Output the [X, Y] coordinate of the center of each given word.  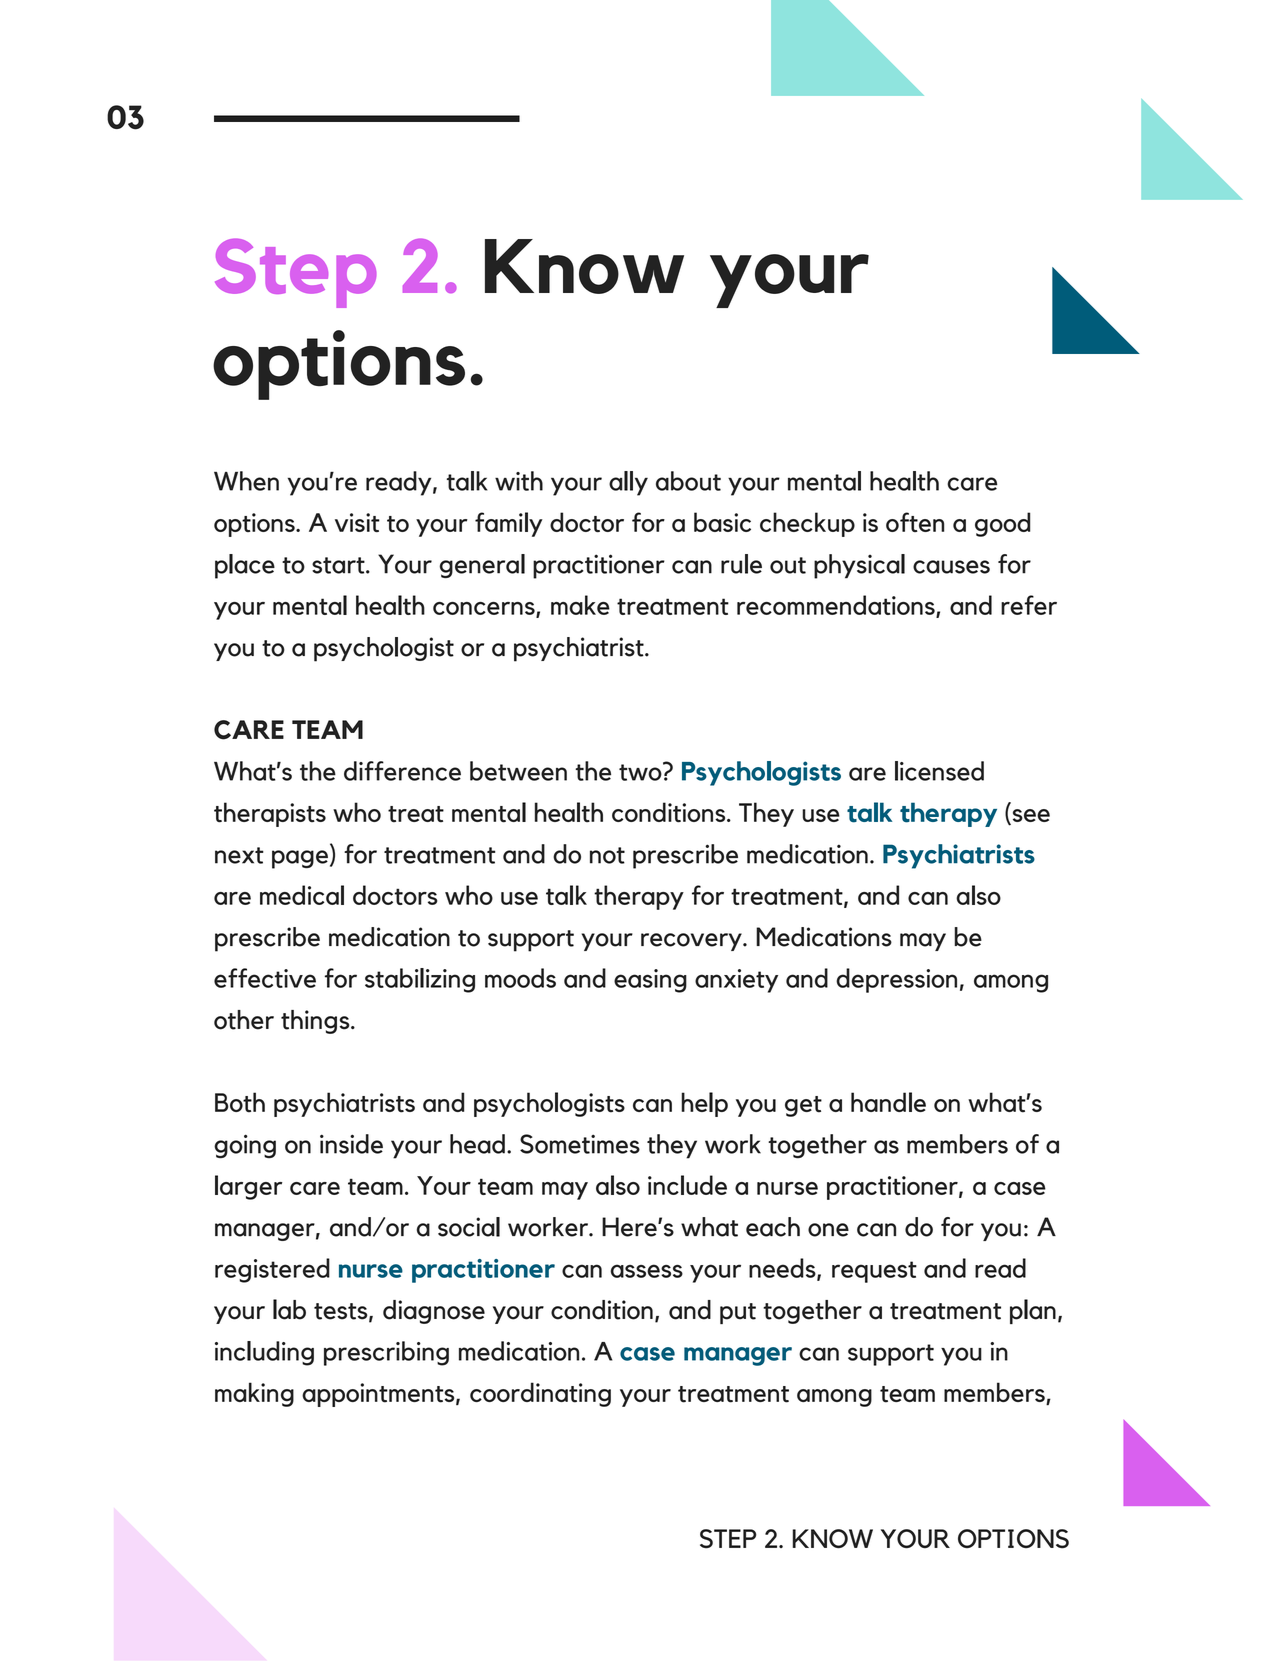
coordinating [540, 1394]
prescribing [386, 1353]
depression [896, 980]
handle [888, 1102]
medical [302, 895]
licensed [939, 771]
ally [628, 483]
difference [402, 771]
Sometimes [580, 1144]
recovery [692, 942]
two [641, 771]
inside [351, 1144]
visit [357, 522]
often [915, 522]
